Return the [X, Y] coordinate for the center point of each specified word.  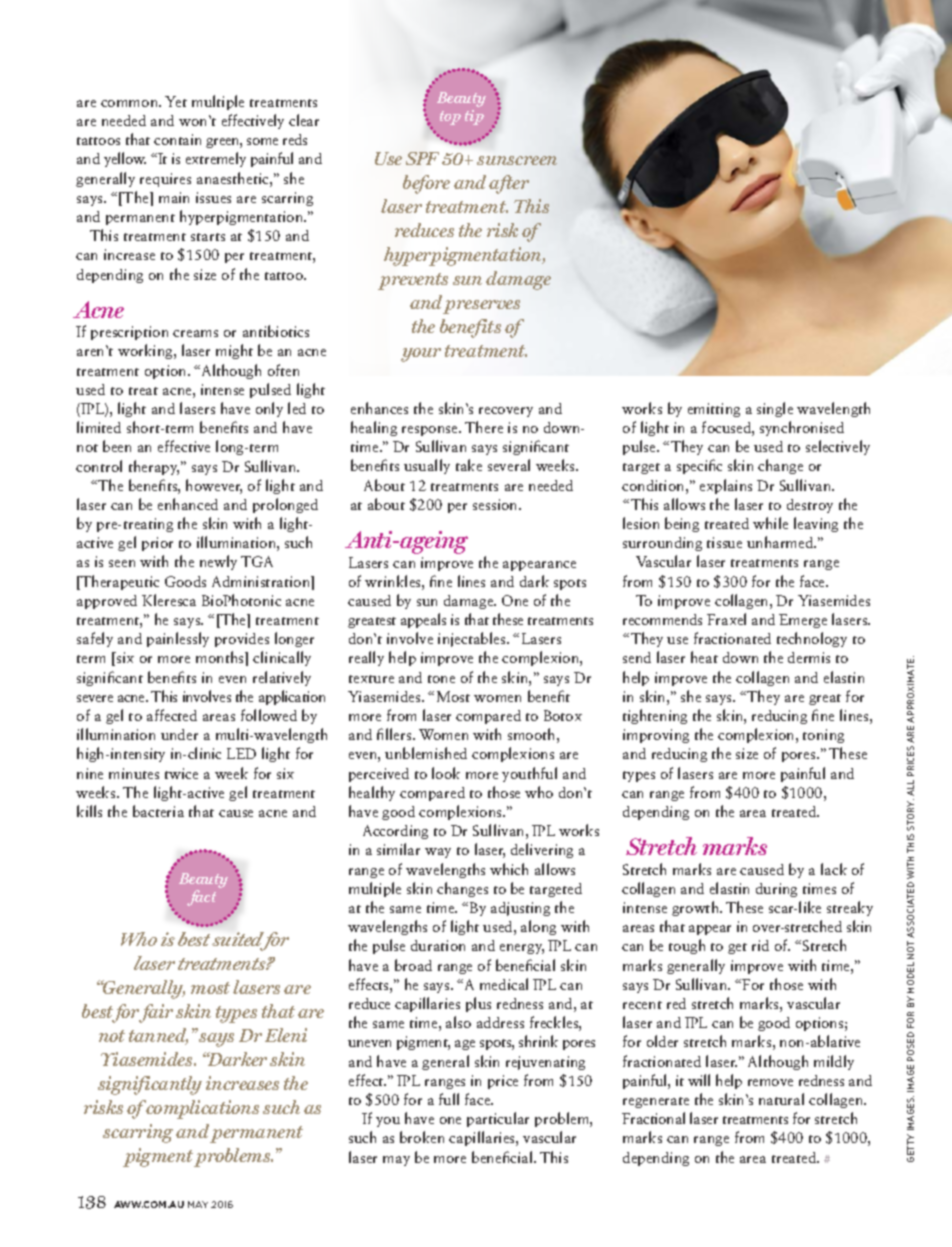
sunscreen [517, 160]
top [450, 118]
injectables [473, 639]
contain [177, 139]
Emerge [803, 621]
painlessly [178, 639]
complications [201, 1109]
